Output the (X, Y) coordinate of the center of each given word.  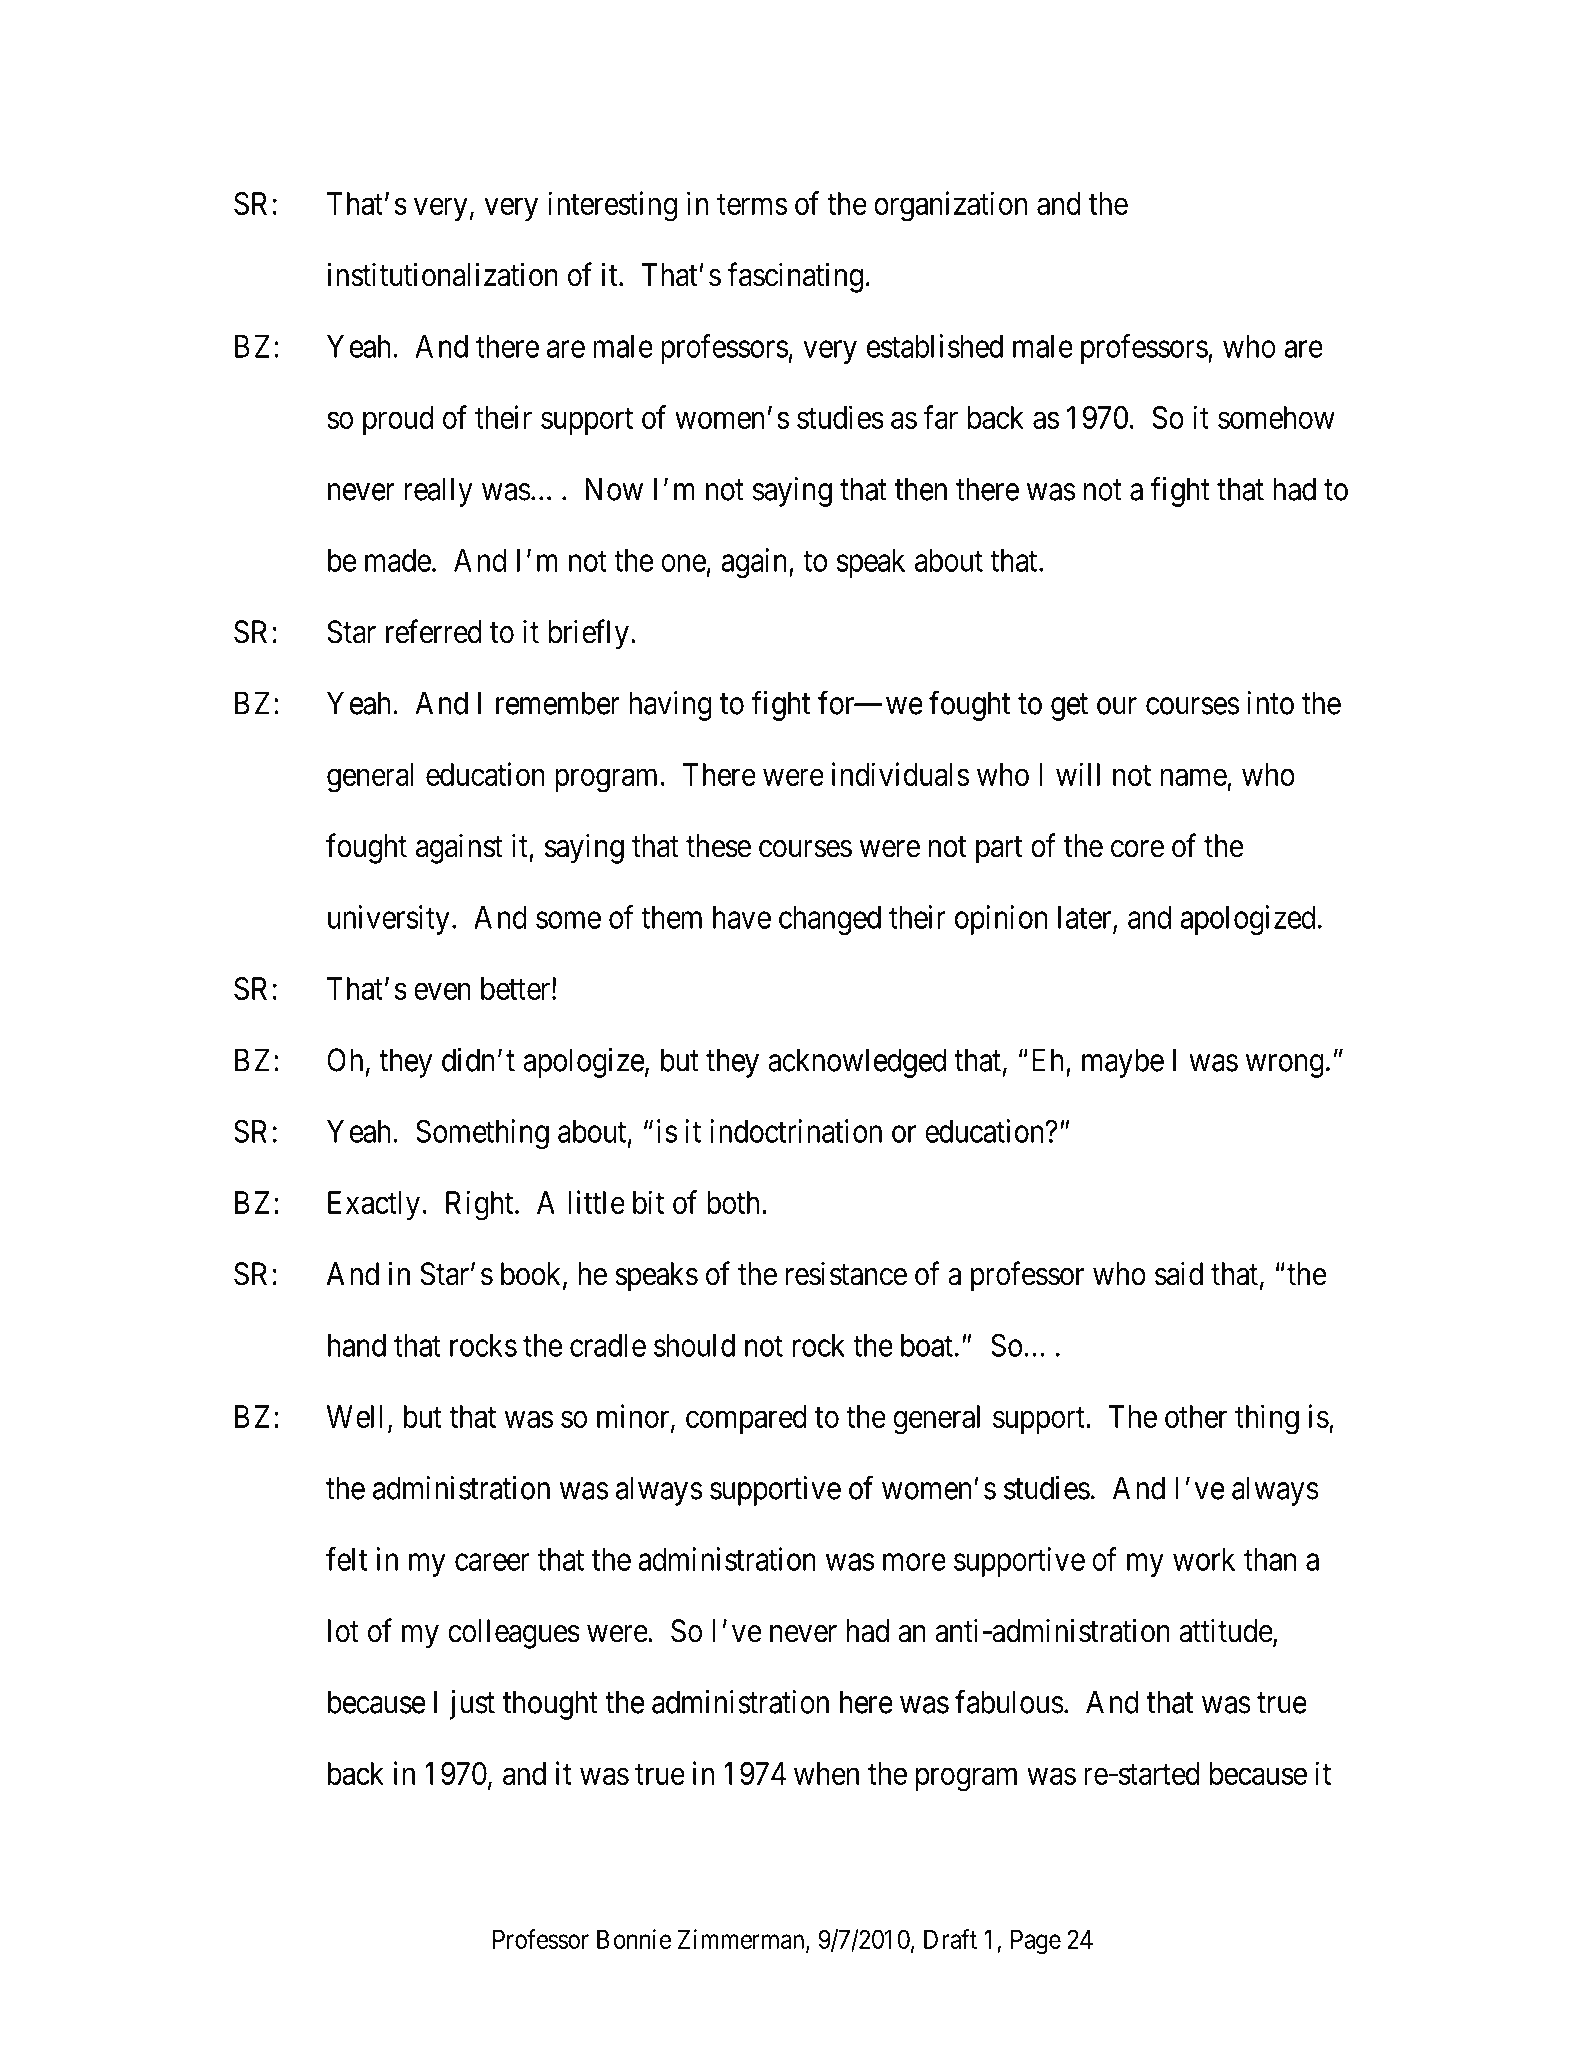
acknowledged (857, 1063)
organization (950, 206)
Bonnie (634, 1939)
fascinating (795, 277)
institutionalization (442, 274)
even (442, 991)
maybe (1123, 1063)
